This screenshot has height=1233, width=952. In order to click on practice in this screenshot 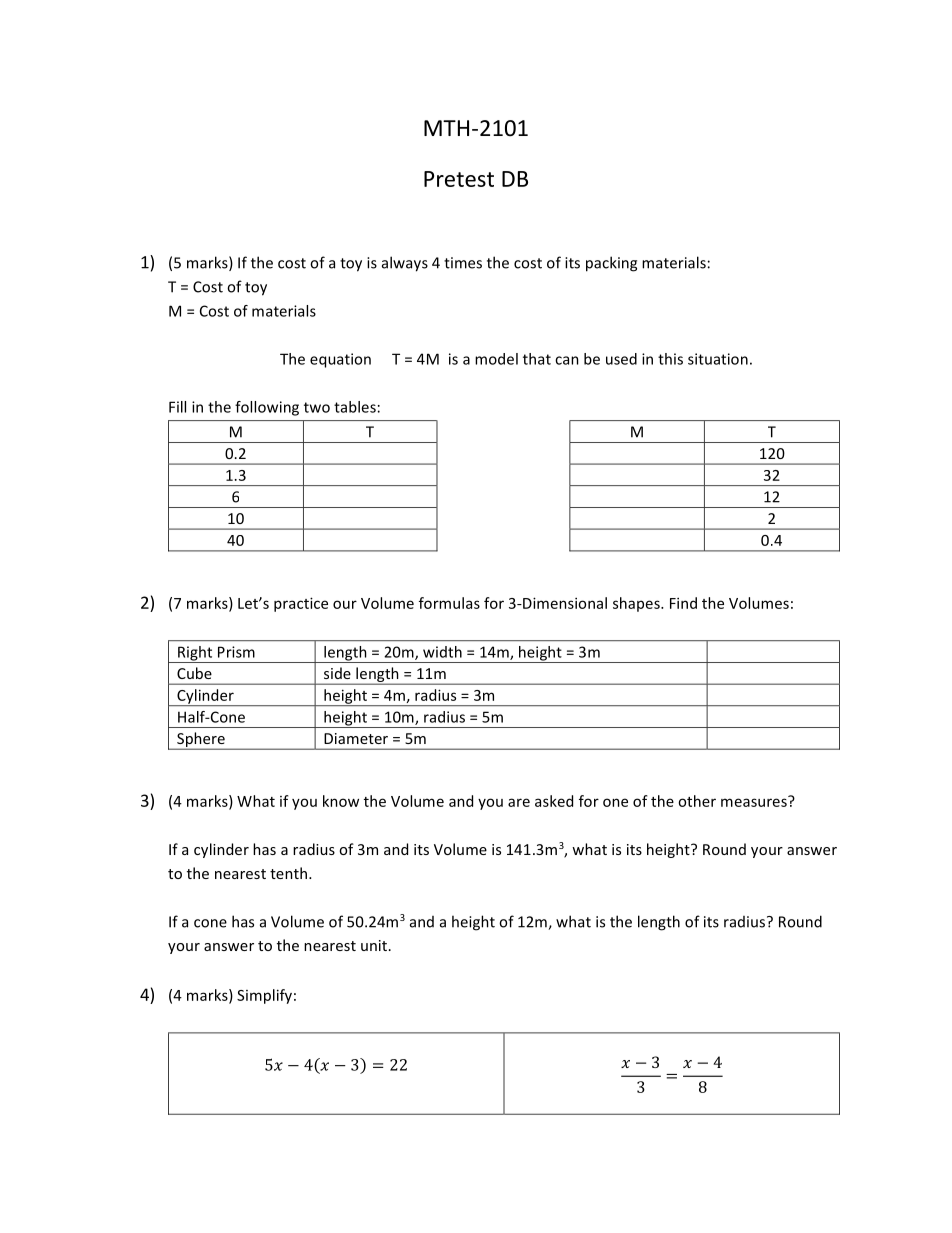, I will do `click(301, 604)`.
